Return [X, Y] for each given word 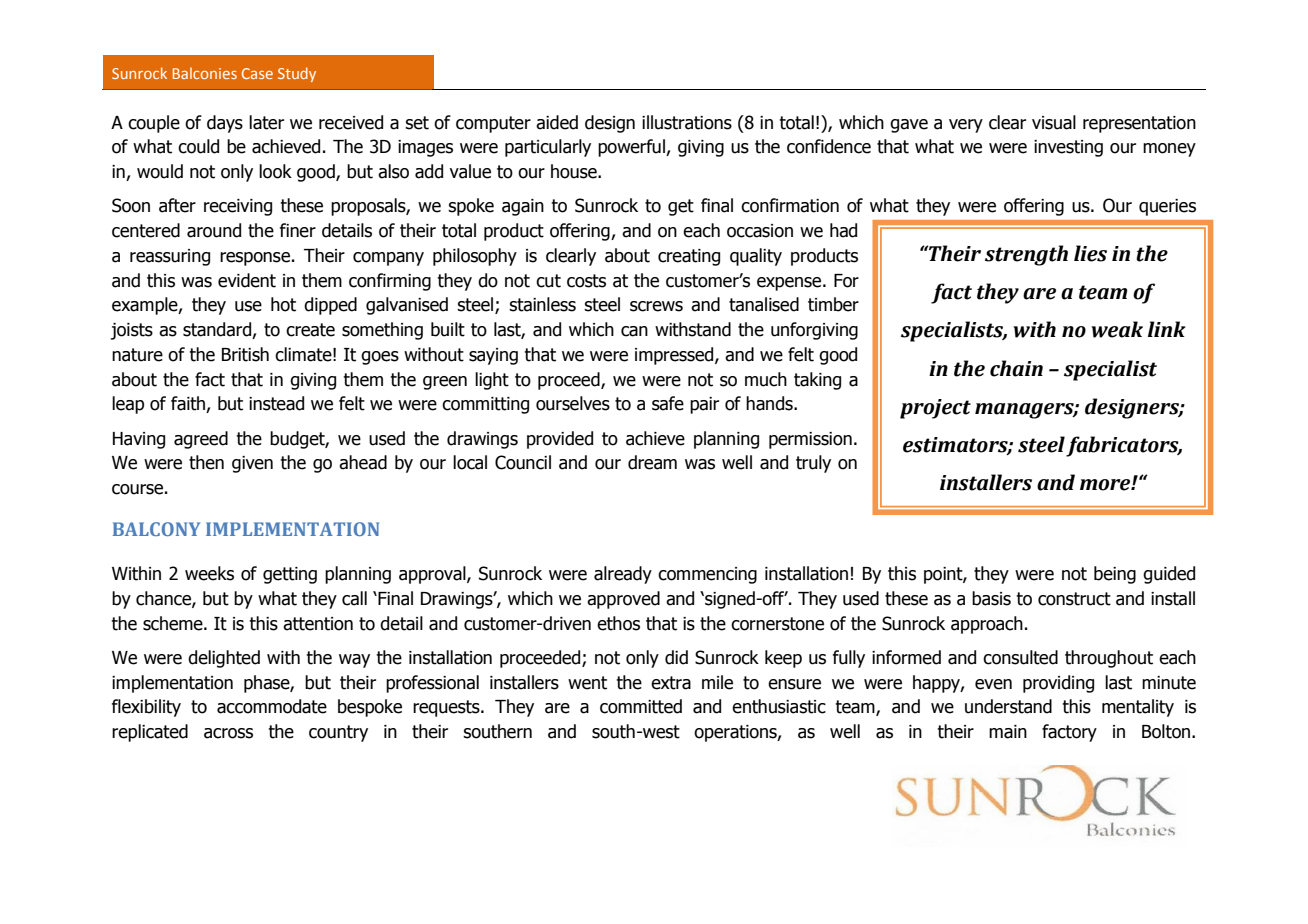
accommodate [272, 706]
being [1115, 575]
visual [1054, 122]
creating [689, 257]
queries [1167, 207]
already [623, 575]
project [935, 409]
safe [668, 403]
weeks [209, 573]
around [214, 230]
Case [257, 73]
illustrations [687, 122]
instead [276, 403]
